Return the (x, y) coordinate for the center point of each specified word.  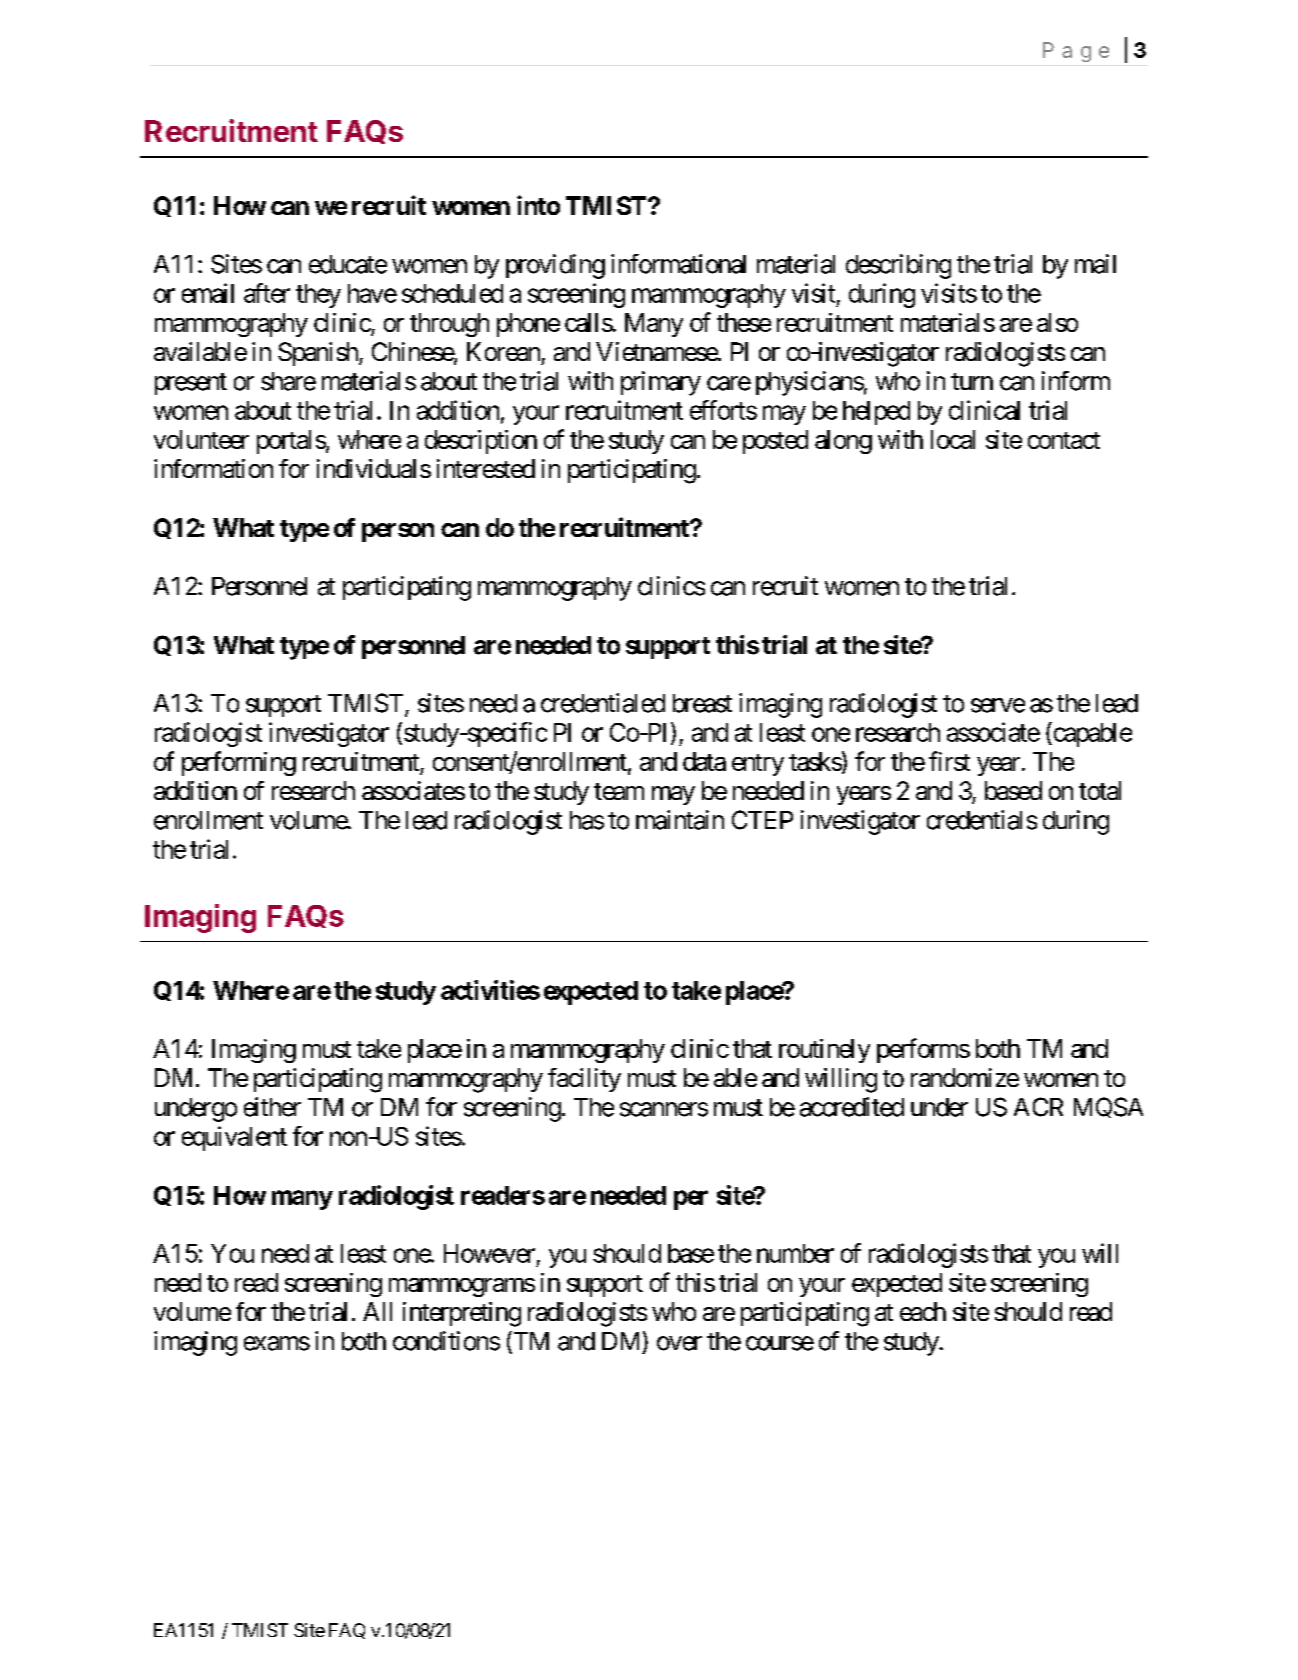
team (619, 791)
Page (1076, 52)
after (267, 293)
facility (584, 1080)
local (953, 439)
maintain (680, 820)
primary (661, 383)
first (949, 761)
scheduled (452, 293)
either (272, 1107)
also (1057, 322)
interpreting (462, 1314)
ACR (1038, 1107)
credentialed (603, 703)
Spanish (319, 354)
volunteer (201, 439)
